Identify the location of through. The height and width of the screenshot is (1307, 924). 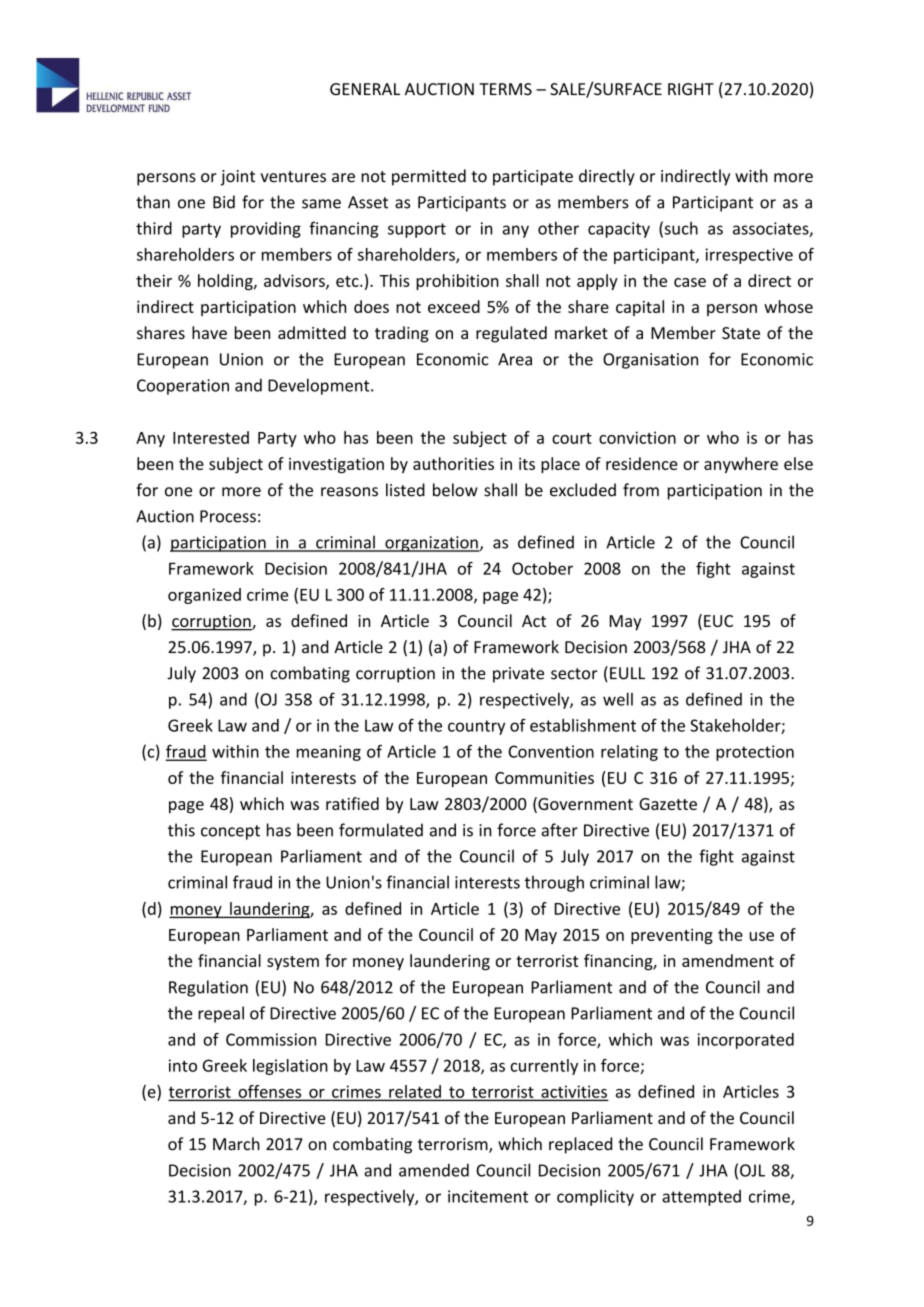
(554, 883).
